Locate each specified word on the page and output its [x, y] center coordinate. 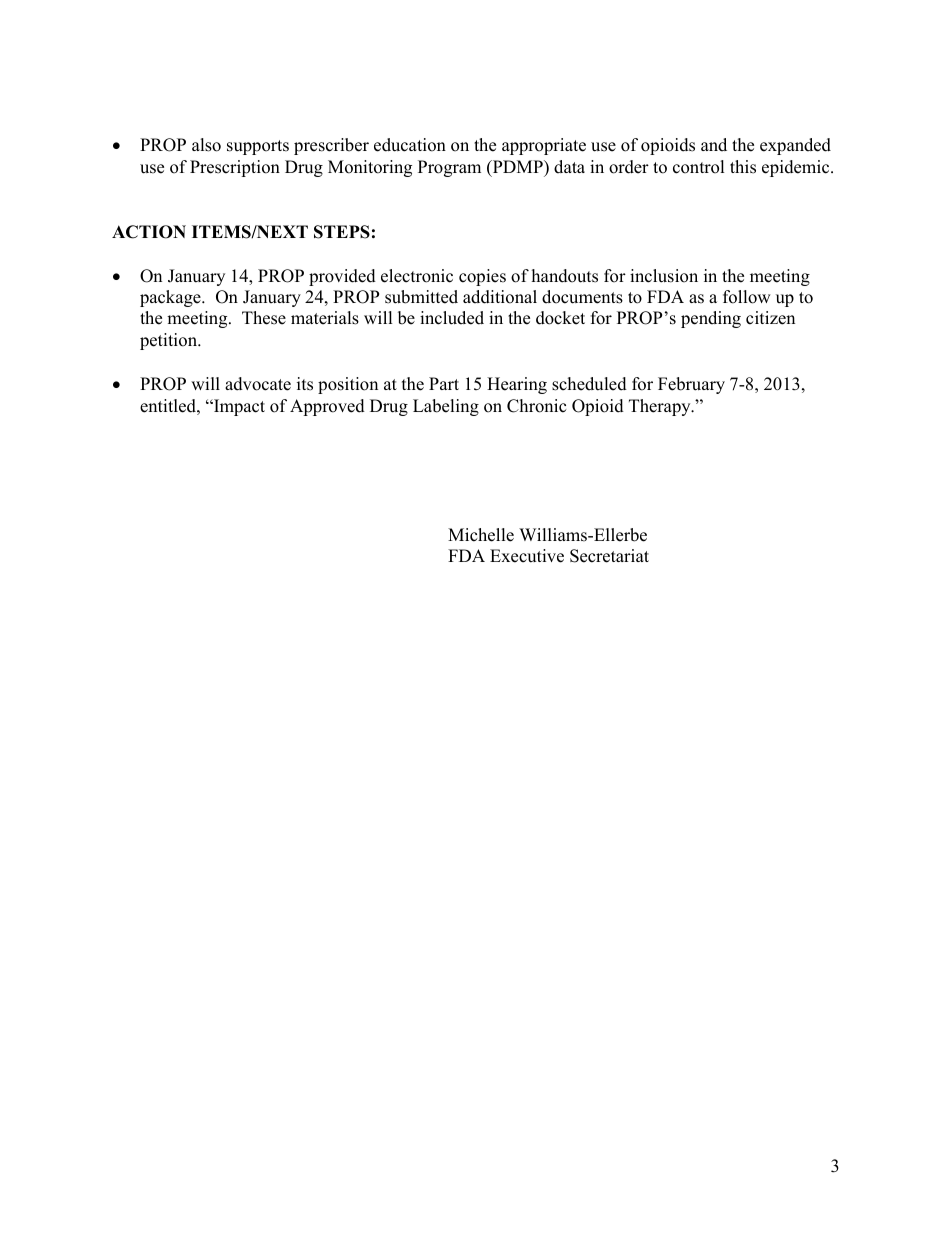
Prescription [235, 168]
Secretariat [609, 556]
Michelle [481, 535]
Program [449, 168]
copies [482, 277]
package [171, 298]
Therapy [661, 407]
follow [747, 297]
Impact [238, 407]
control [699, 167]
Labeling [446, 407]
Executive [527, 556]
